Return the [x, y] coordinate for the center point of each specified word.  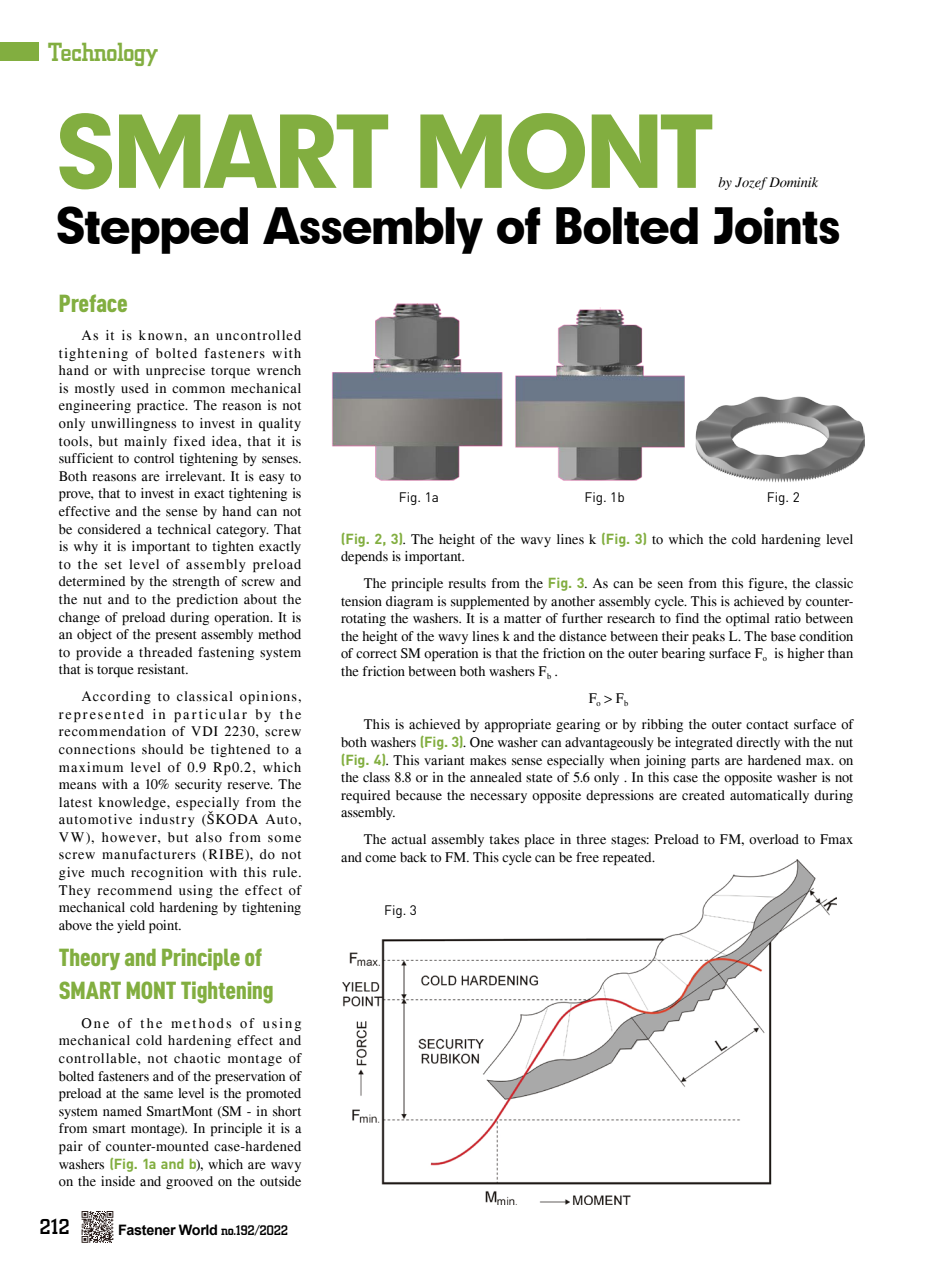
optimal [748, 619]
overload [774, 839]
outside [280, 1181]
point [165, 926]
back [413, 857]
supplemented [490, 602]
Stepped [152, 230]
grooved [189, 1182]
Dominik [793, 182]
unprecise [175, 371]
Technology [103, 54]
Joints [776, 225]
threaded [165, 652]
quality [280, 424]
